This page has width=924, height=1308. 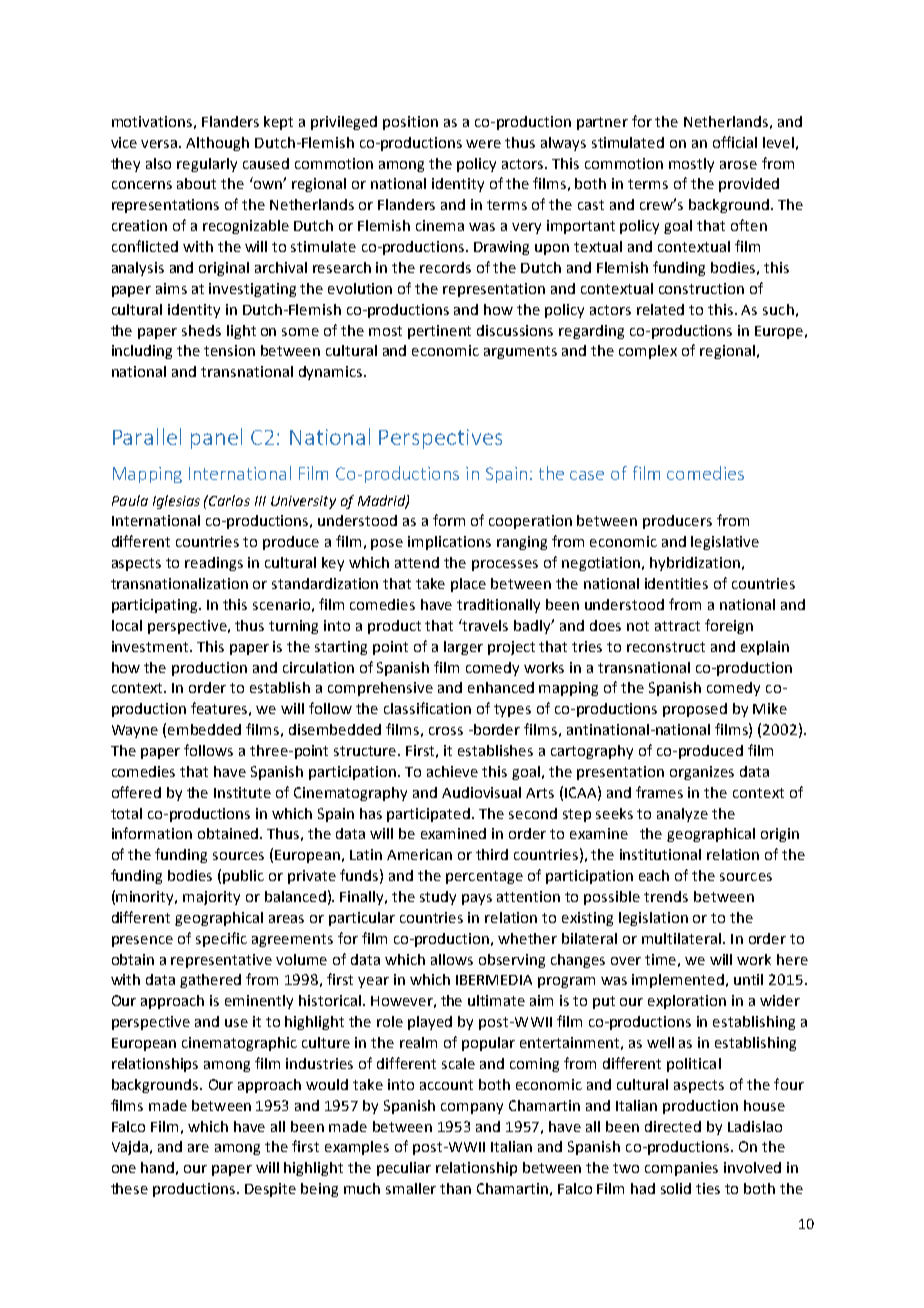 What do you see at coordinates (151, 646) in the page?
I see `investment` at bounding box center [151, 646].
